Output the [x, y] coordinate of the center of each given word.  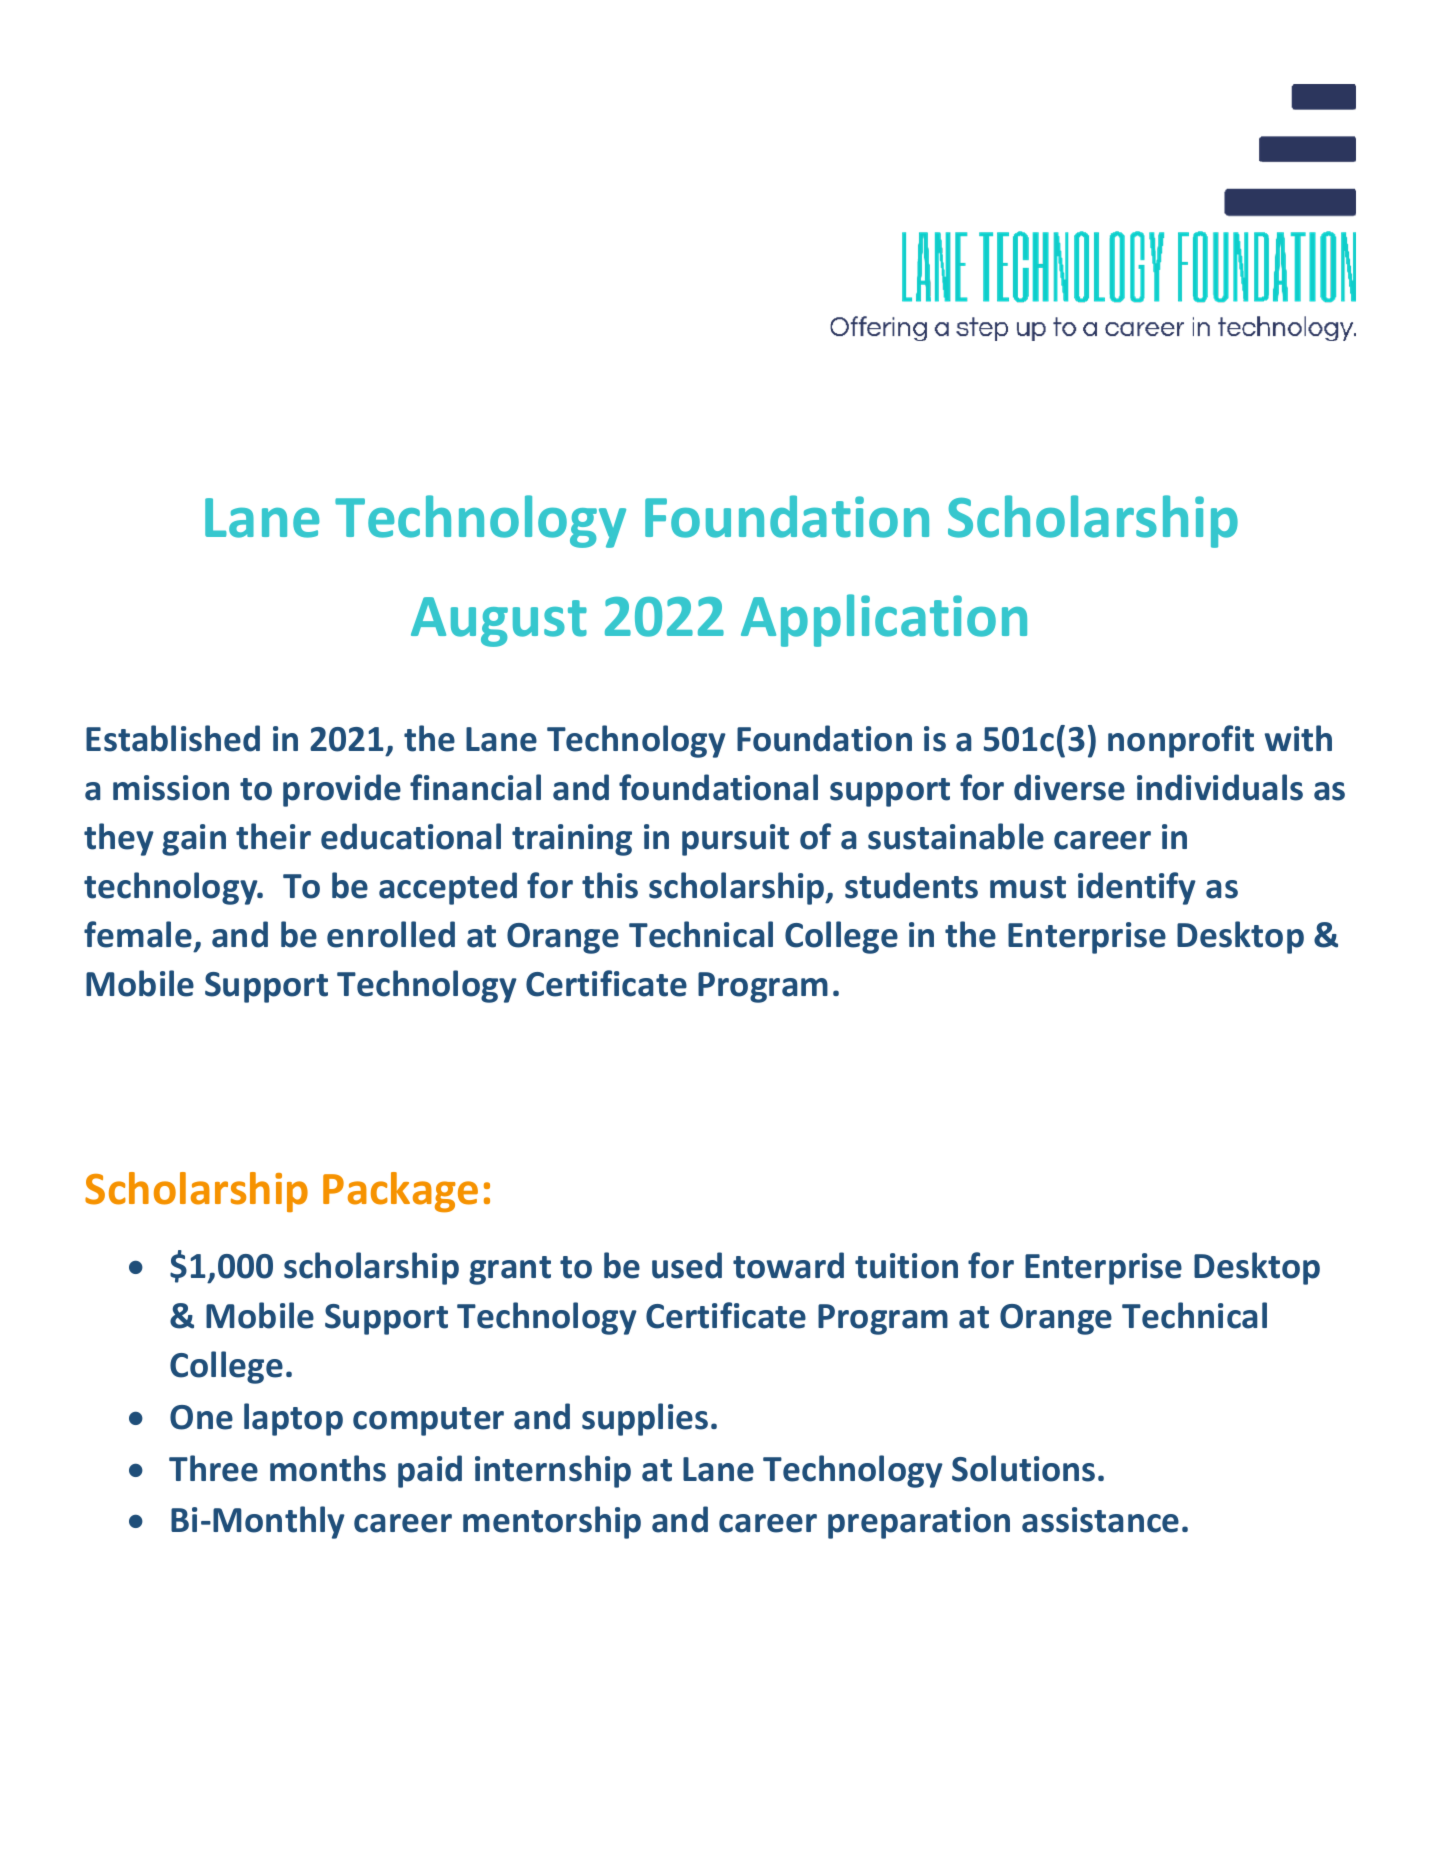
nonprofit [1181, 741]
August [499, 622]
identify [1137, 888]
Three [213, 1468]
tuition [906, 1266]
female [138, 934]
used [687, 1265]
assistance [1100, 1520]
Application [884, 620]
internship [553, 1471]
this [610, 885]
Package [400, 1192]
